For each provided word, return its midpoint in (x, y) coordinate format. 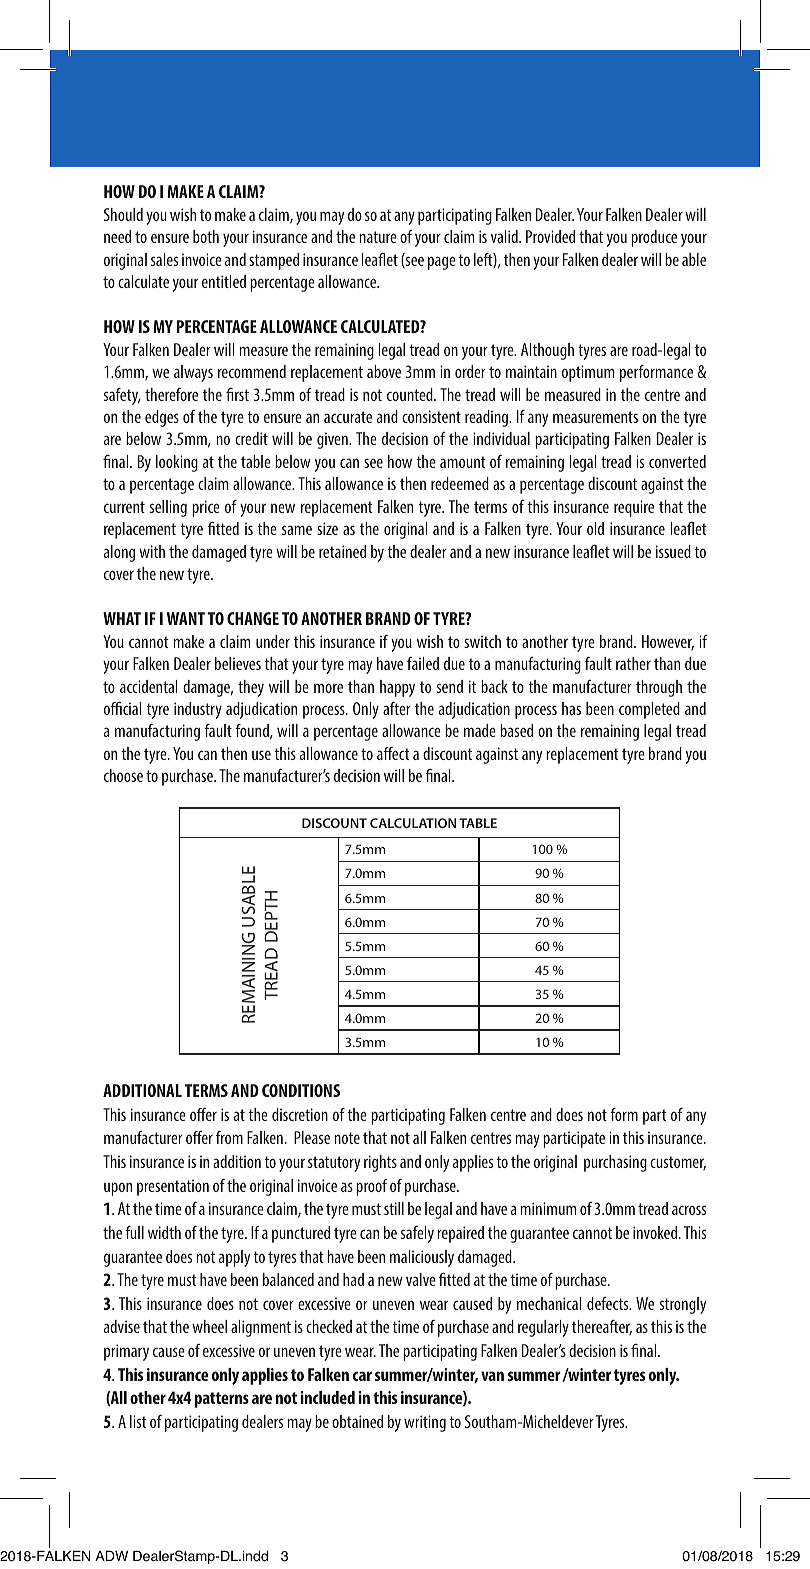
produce (654, 238)
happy (397, 688)
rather (633, 663)
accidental (148, 686)
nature (378, 237)
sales (164, 259)
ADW (111, 1556)
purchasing (615, 1163)
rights (380, 1163)
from (229, 1137)
